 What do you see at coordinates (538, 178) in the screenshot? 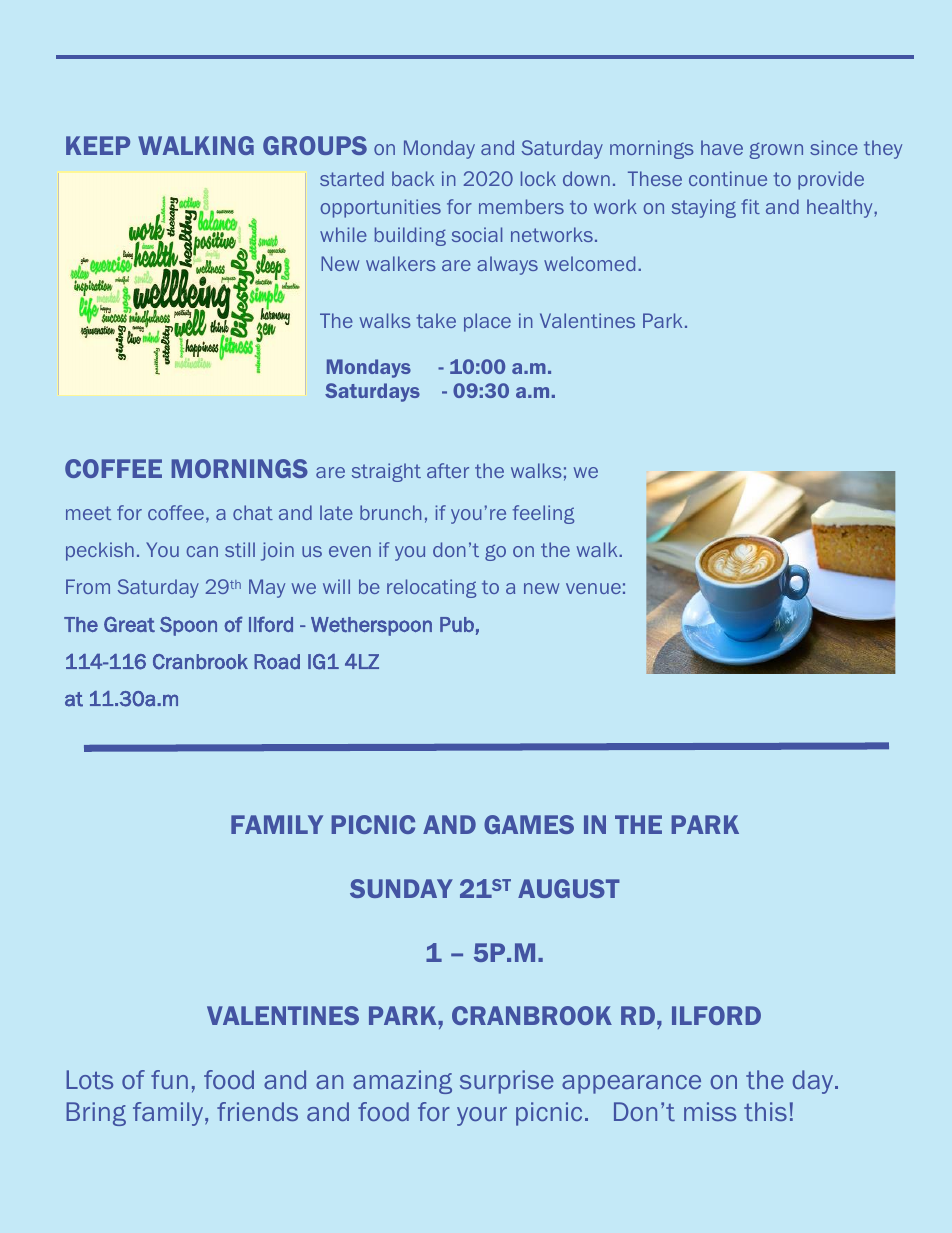
I see `lock` at bounding box center [538, 178].
